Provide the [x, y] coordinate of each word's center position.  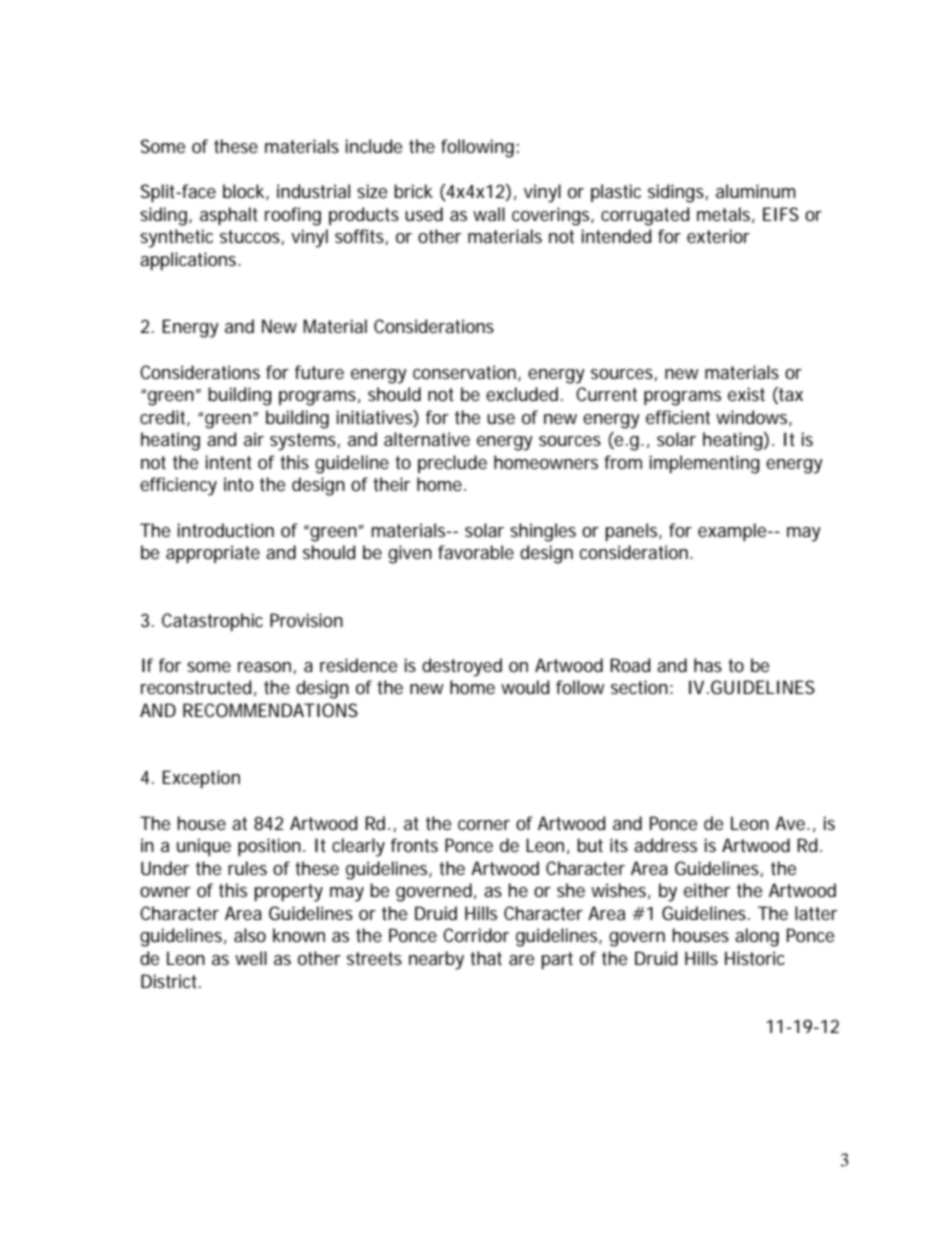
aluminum [756, 191]
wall [489, 214]
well [251, 958]
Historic [754, 958]
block [245, 192]
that [486, 958]
